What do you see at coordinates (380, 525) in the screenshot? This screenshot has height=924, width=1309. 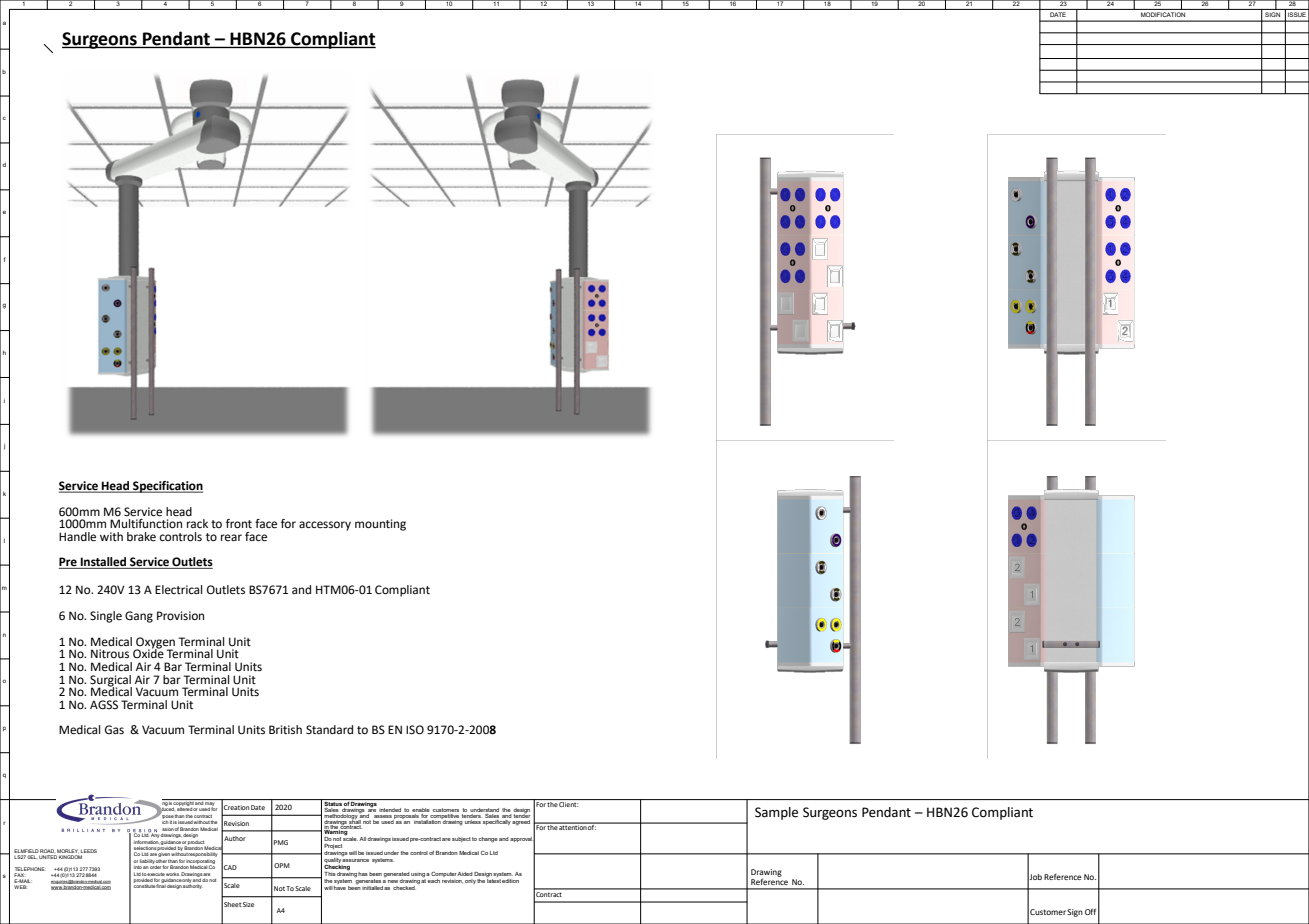 I see `mounting` at bounding box center [380, 525].
